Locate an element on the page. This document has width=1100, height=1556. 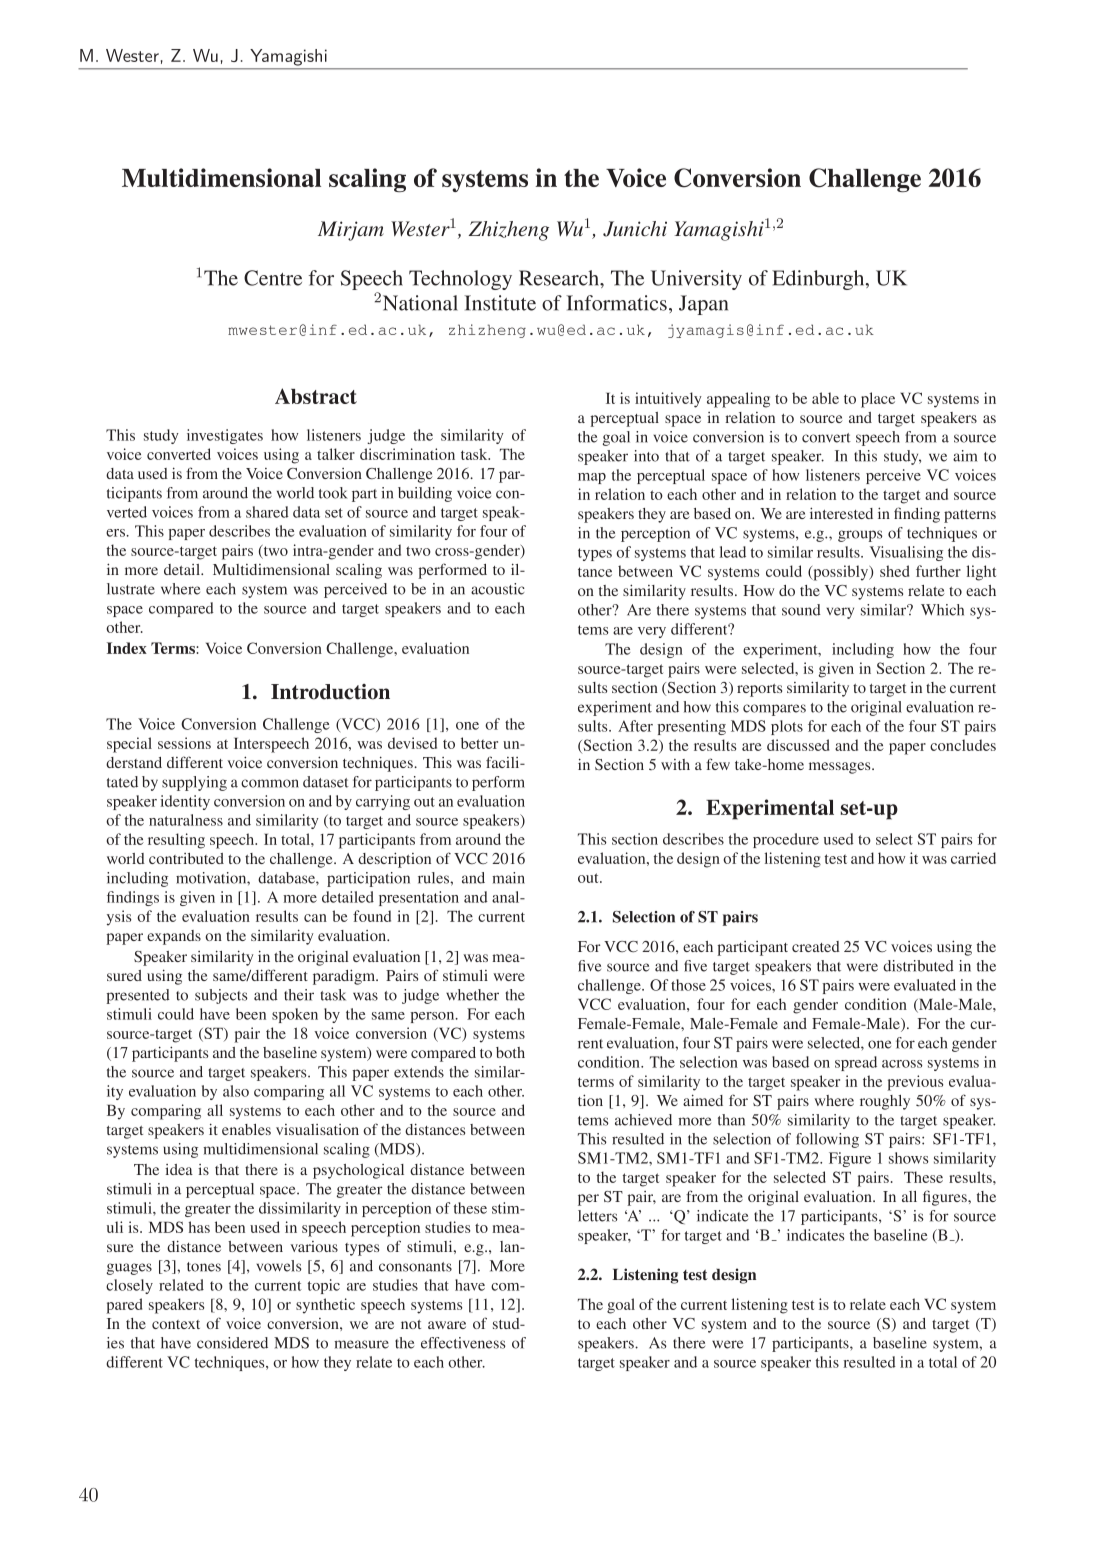
effectiveness is located at coordinates (463, 1343).
